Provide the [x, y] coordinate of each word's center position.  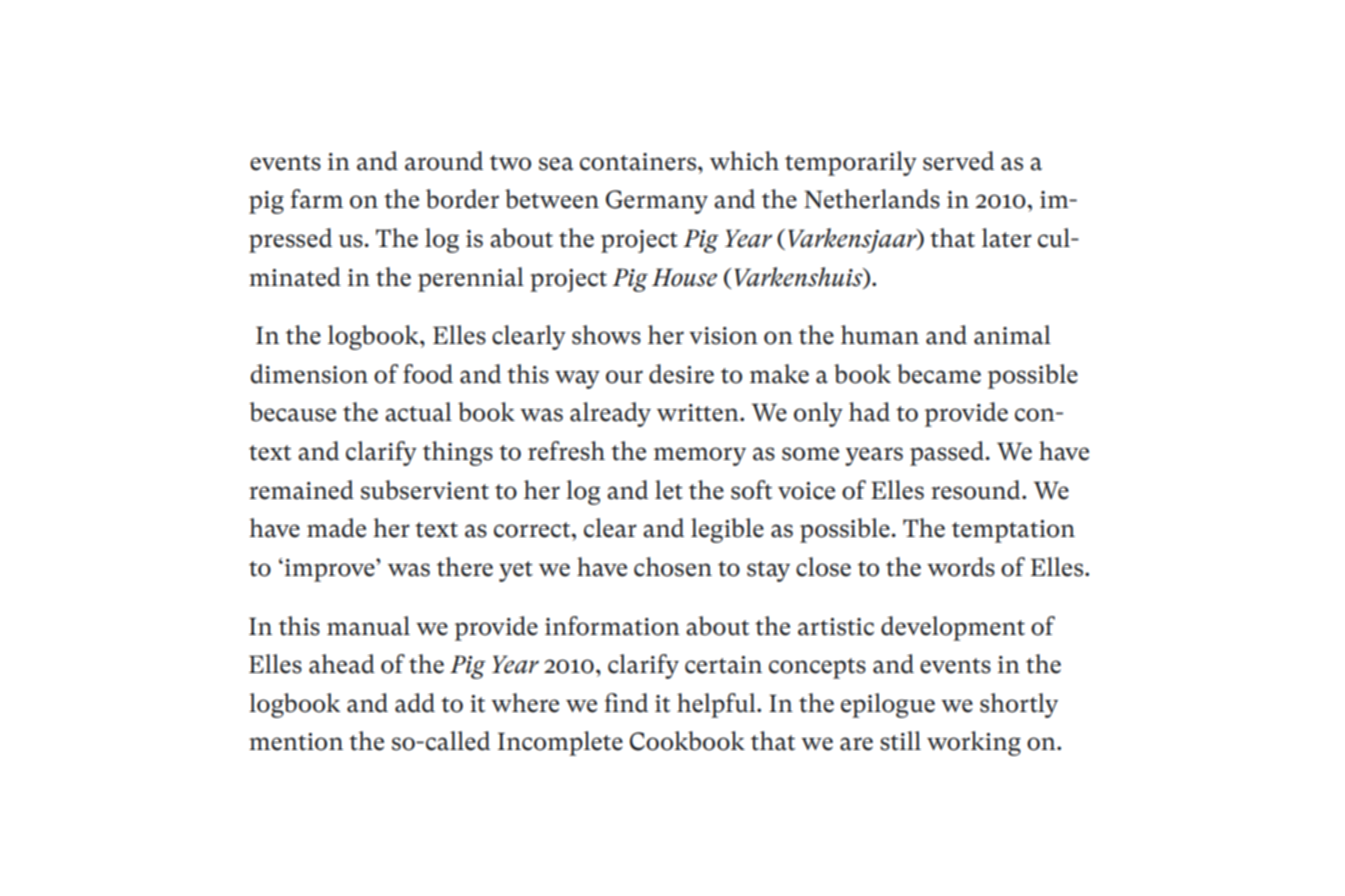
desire [681, 374]
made [336, 528]
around [444, 161]
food [428, 374]
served [958, 161]
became [939, 374]
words [961, 567]
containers [638, 162]
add [415, 703]
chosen [673, 567]
